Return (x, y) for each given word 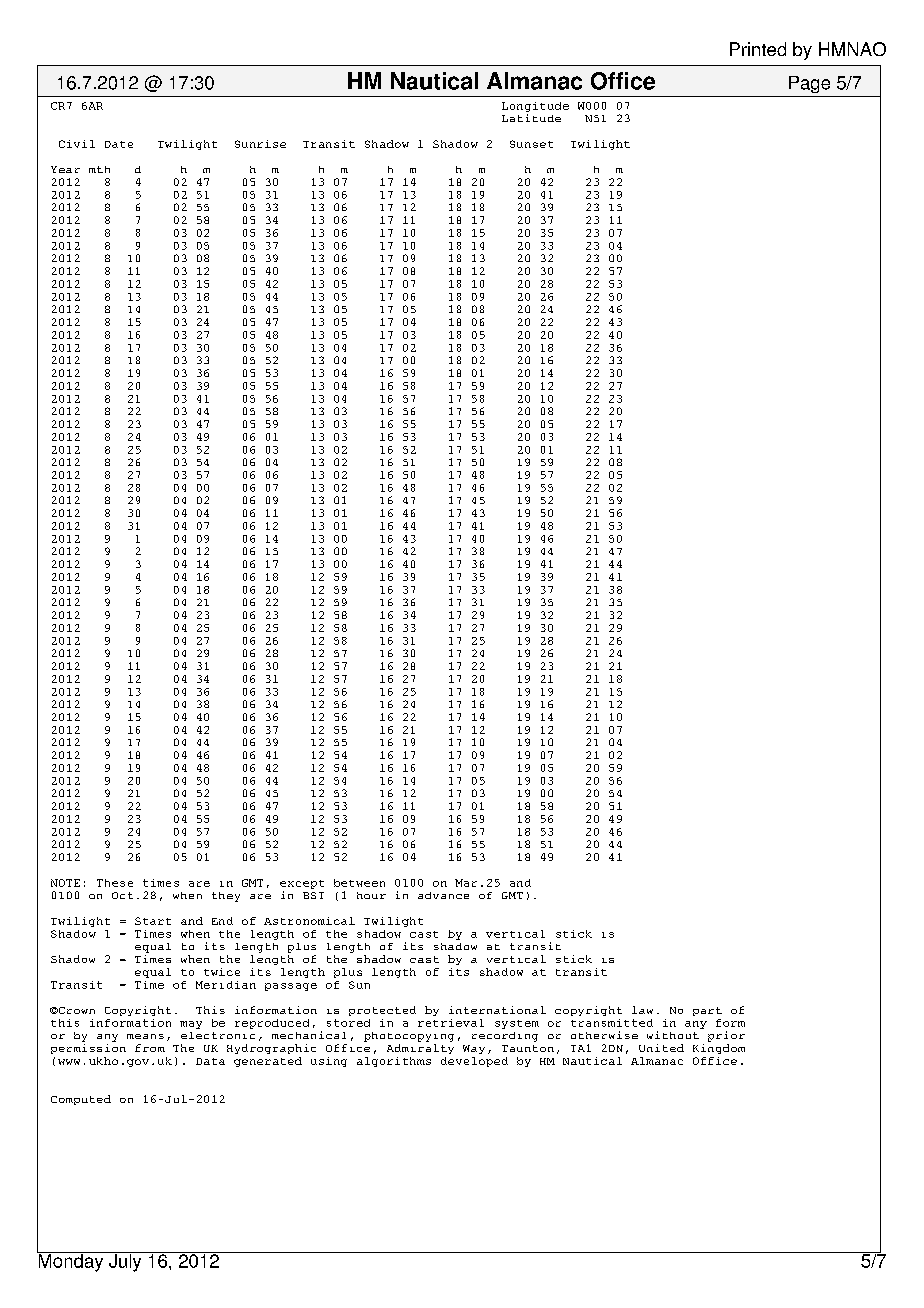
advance (443, 895)
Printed (758, 49)
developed (474, 1062)
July (125, 1262)
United (661, 1048)
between (359, 883)
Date (119, 144)
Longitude (535, 107)
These (115, 883)
